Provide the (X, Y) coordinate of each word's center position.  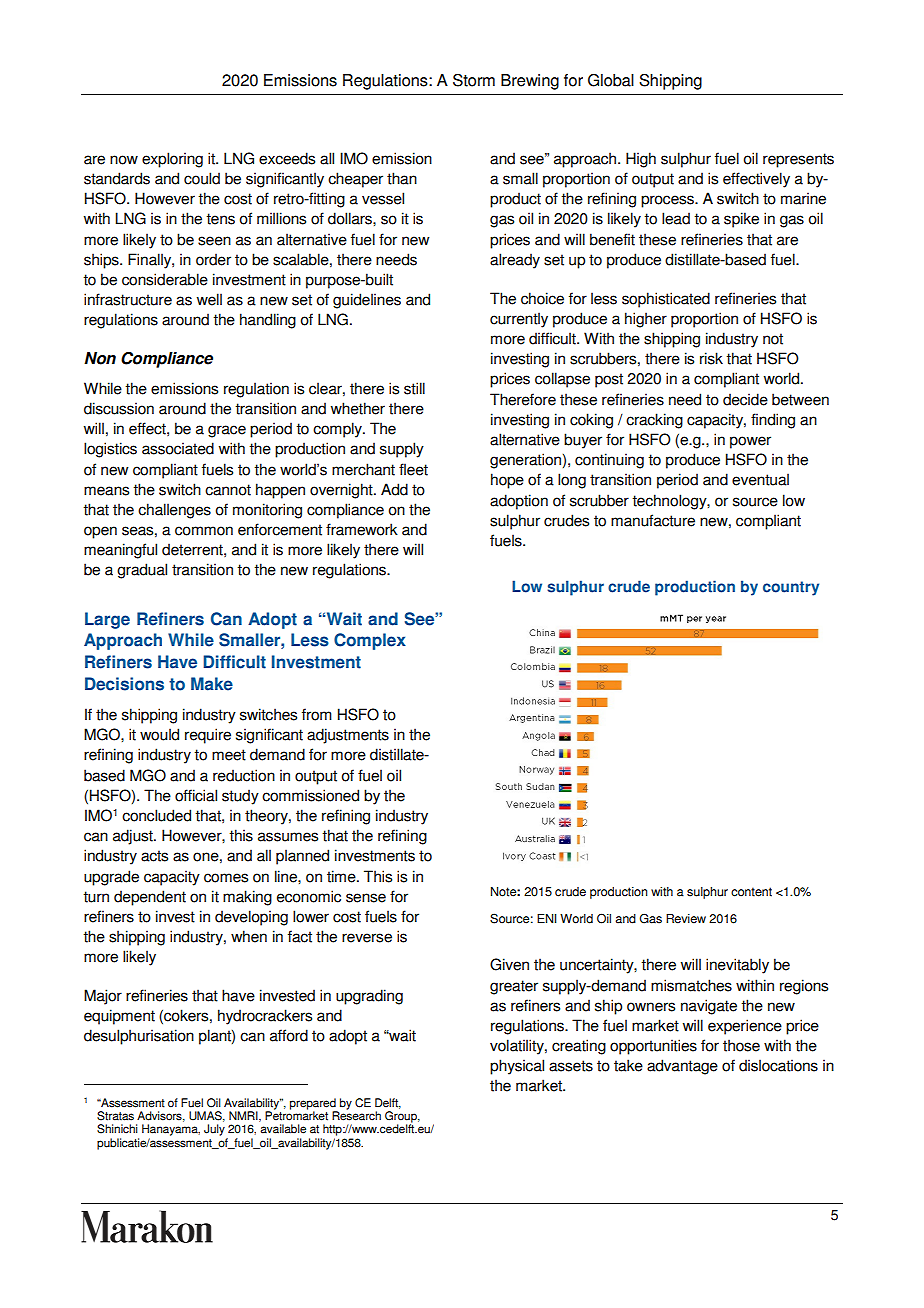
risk (711, 358)
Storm (474, 80)
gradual (142, 571)
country (791, 588)
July (214, 1130)
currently (519, 320)
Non (100, 358)
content (751, 892)
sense (366, 898)
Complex (370, 641)
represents (798, 160)
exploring (172, 160)
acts (154, 856)
